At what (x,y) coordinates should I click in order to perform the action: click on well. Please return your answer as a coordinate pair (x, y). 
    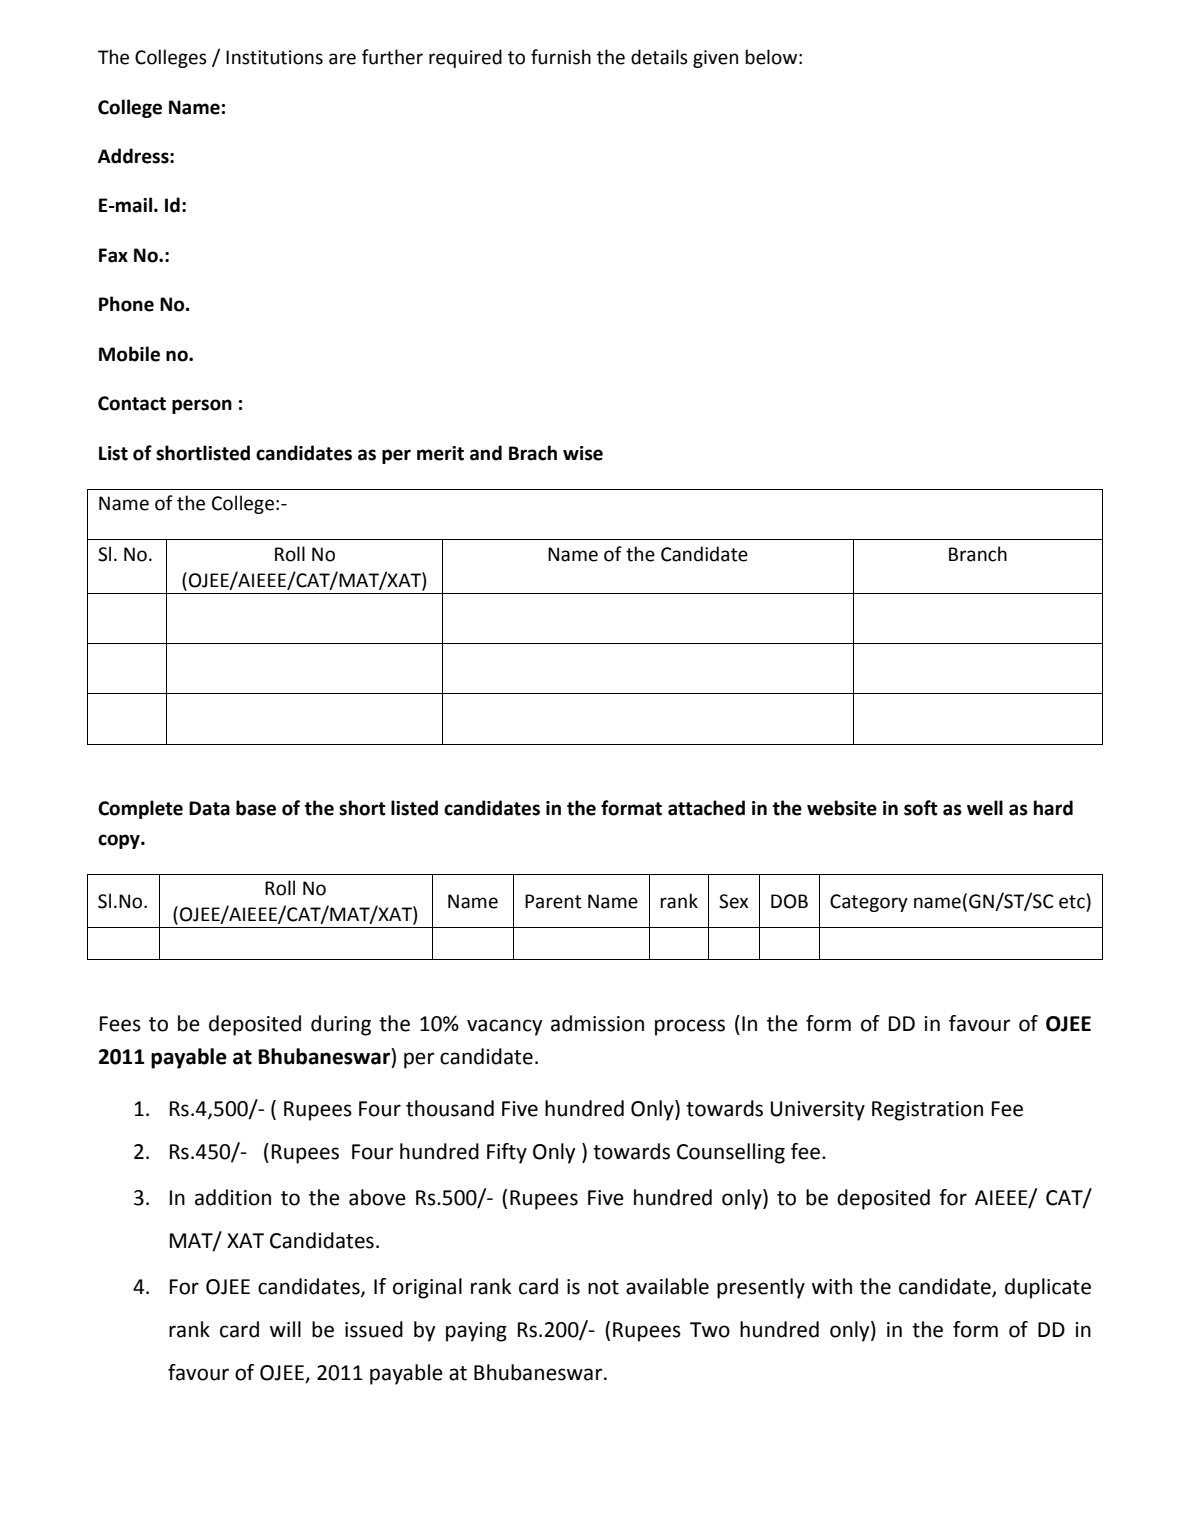
    Looking at the image, I should click on (985, 808).
